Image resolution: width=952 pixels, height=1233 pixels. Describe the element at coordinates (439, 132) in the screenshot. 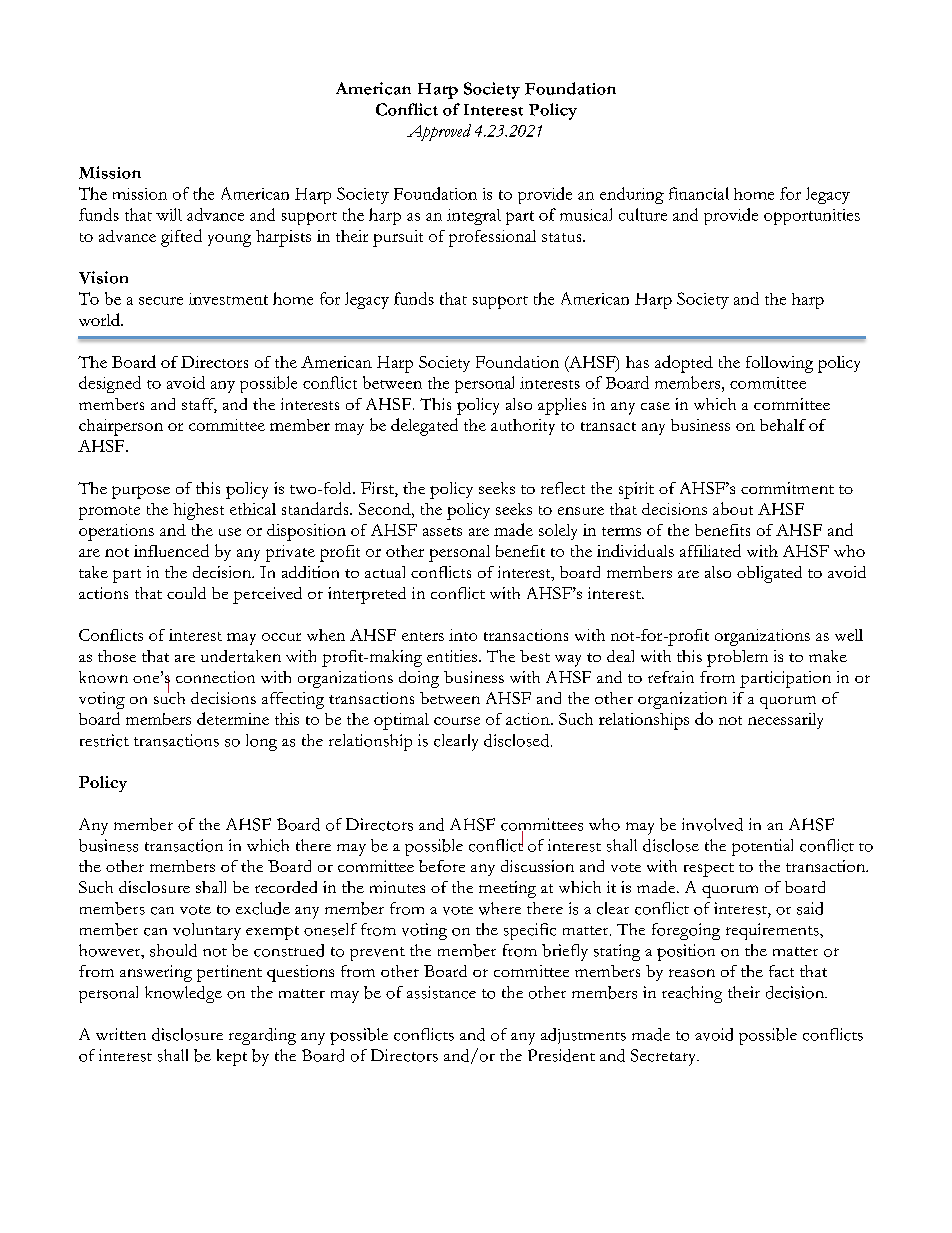

I see `Approved` at that location.
